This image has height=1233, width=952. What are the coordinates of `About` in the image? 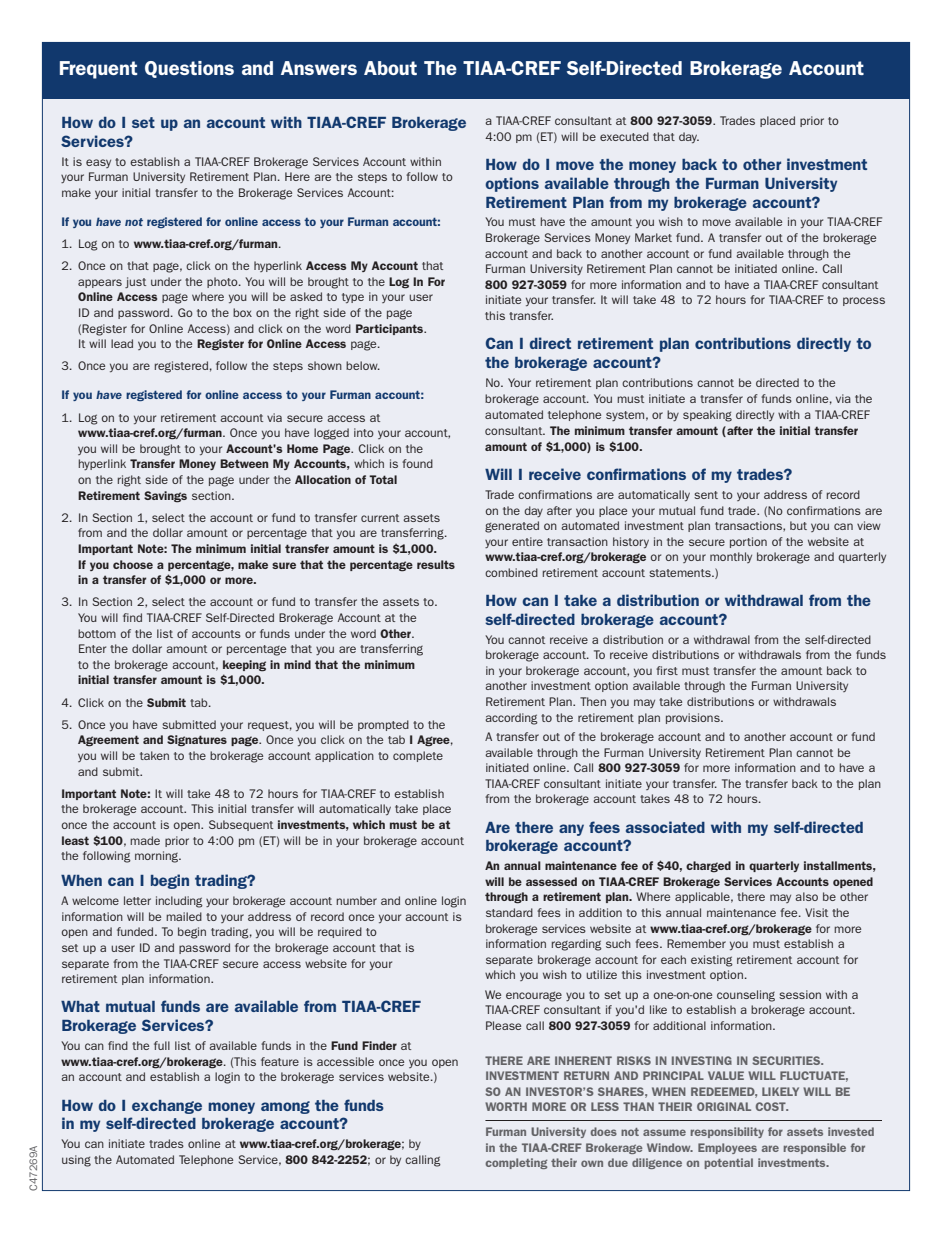 It's located at (390, 68).
